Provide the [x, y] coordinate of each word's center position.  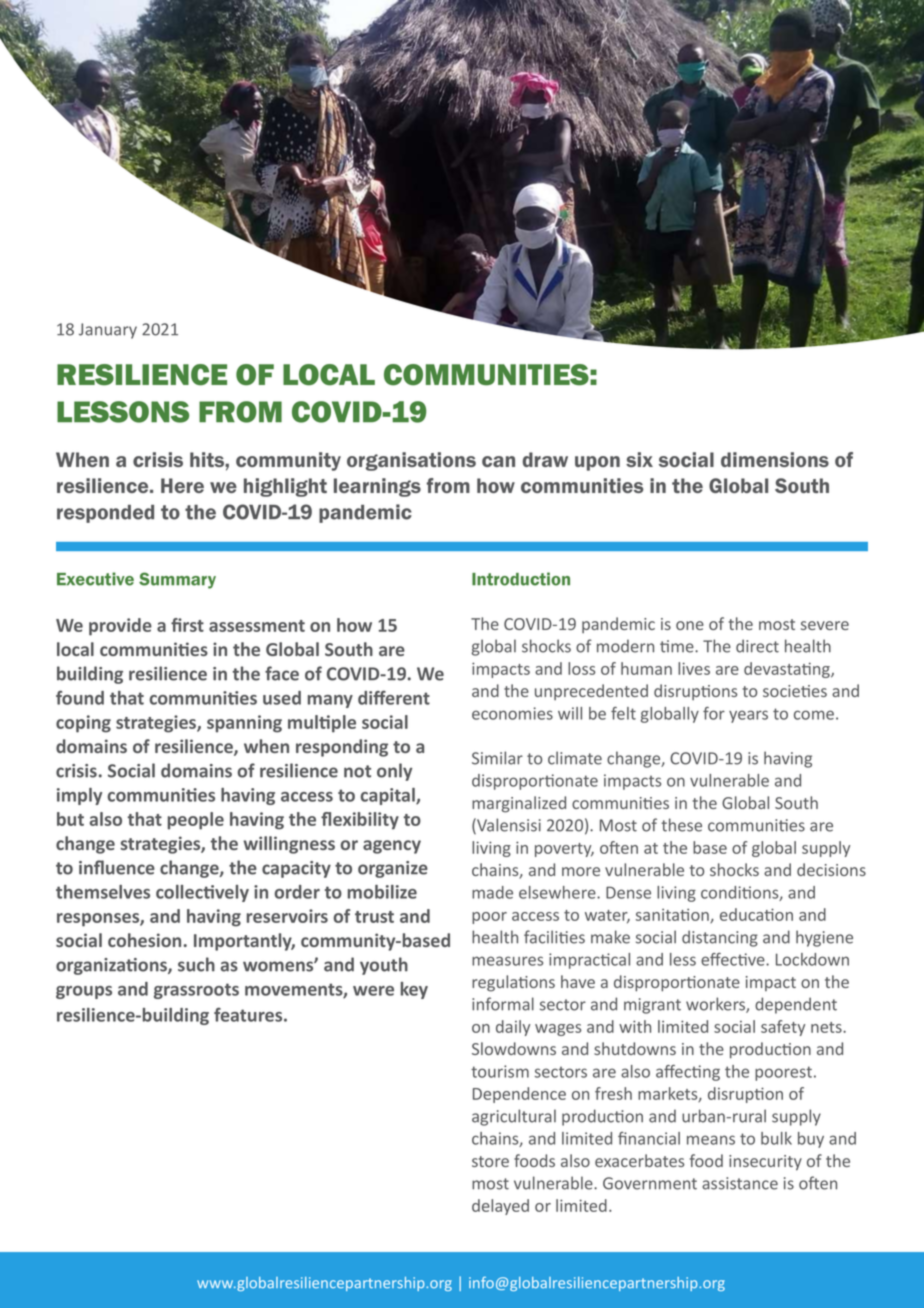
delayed [500, 1207]
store [490, 1161]
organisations [411, 461]
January [108, 331]
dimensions [775, 459]
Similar [497, 758]
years [748, 716]
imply [79, 796]
